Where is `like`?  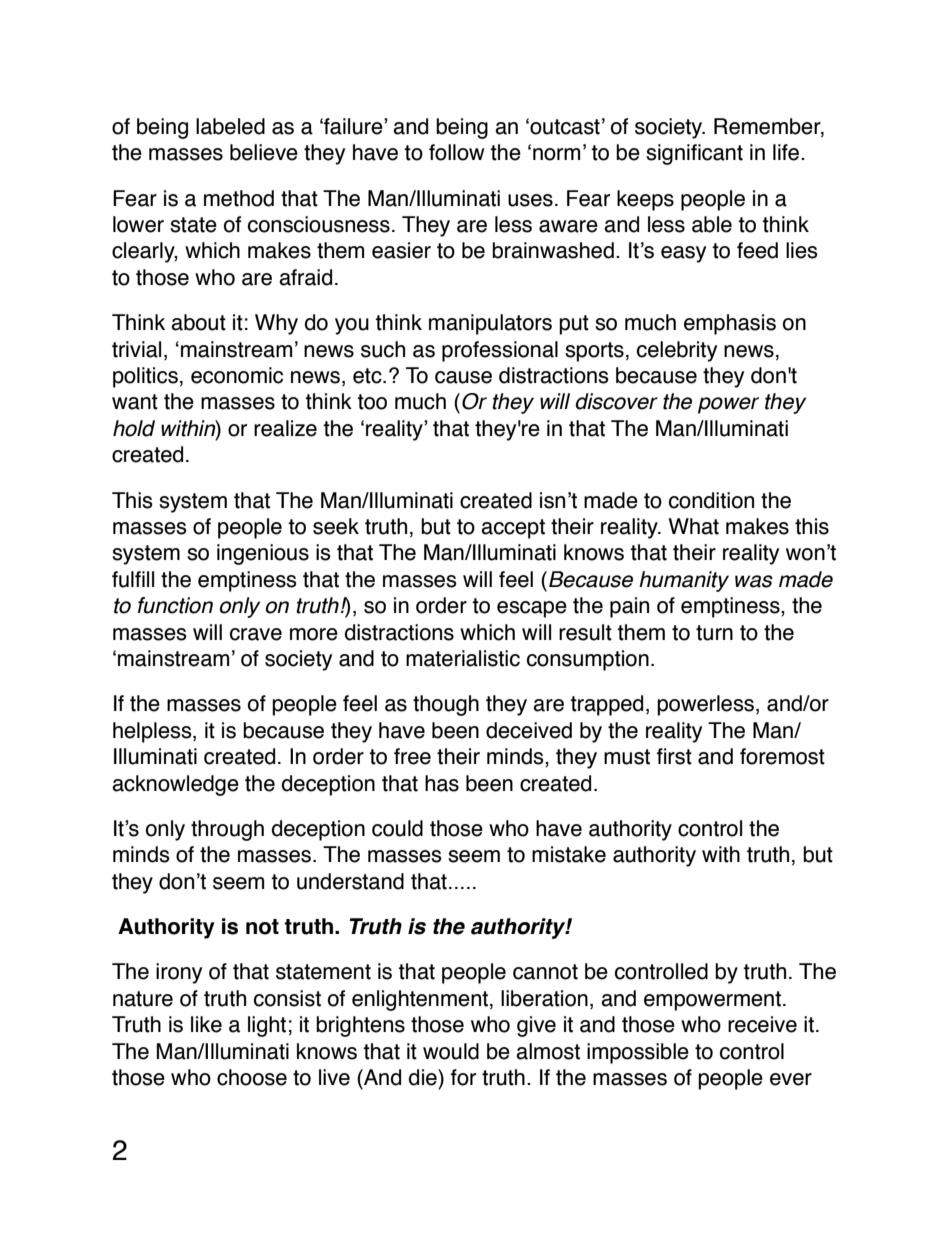
like is located at coordinates (206, 1024).
